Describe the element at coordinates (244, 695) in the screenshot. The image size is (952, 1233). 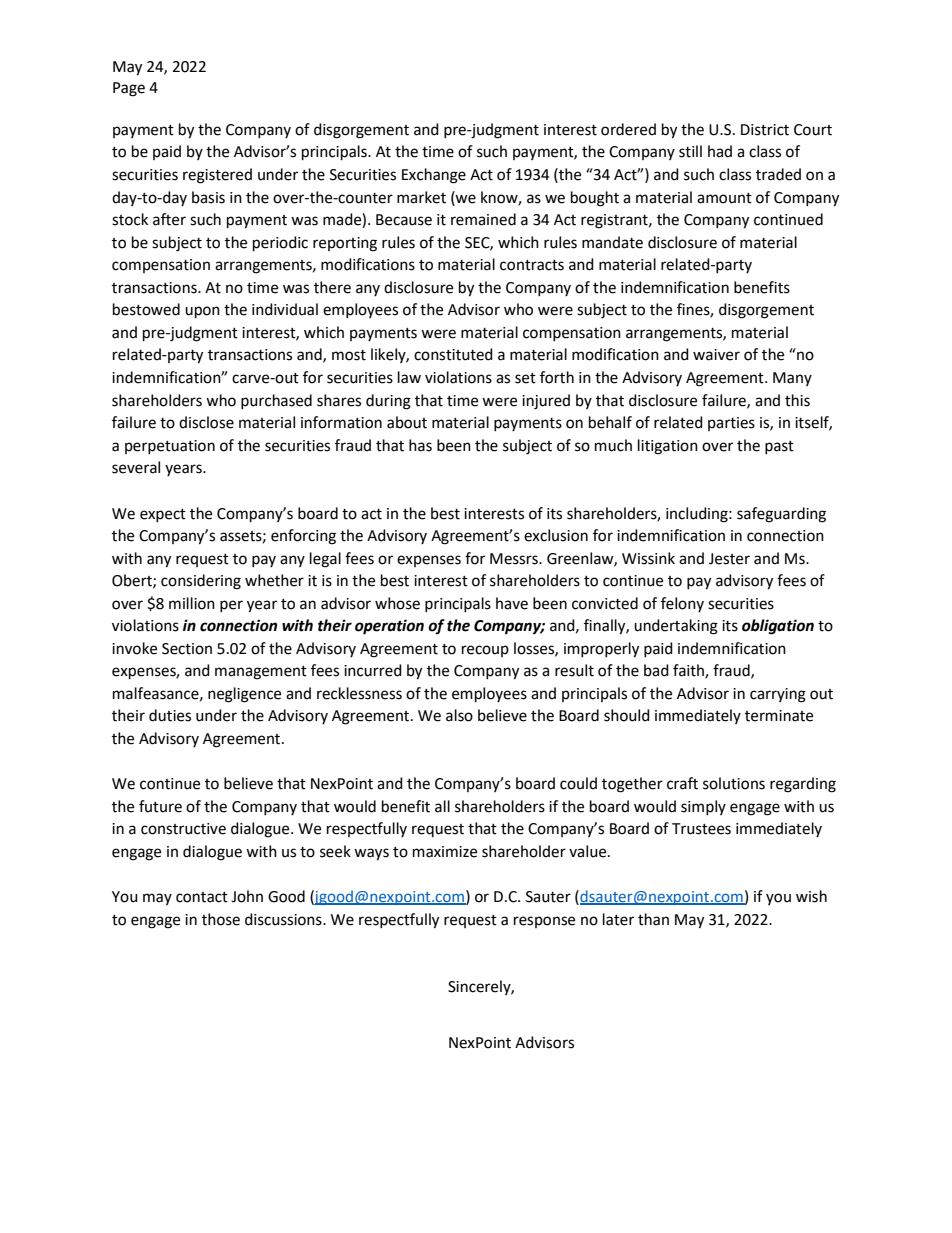
I see `negligence` at that location.
